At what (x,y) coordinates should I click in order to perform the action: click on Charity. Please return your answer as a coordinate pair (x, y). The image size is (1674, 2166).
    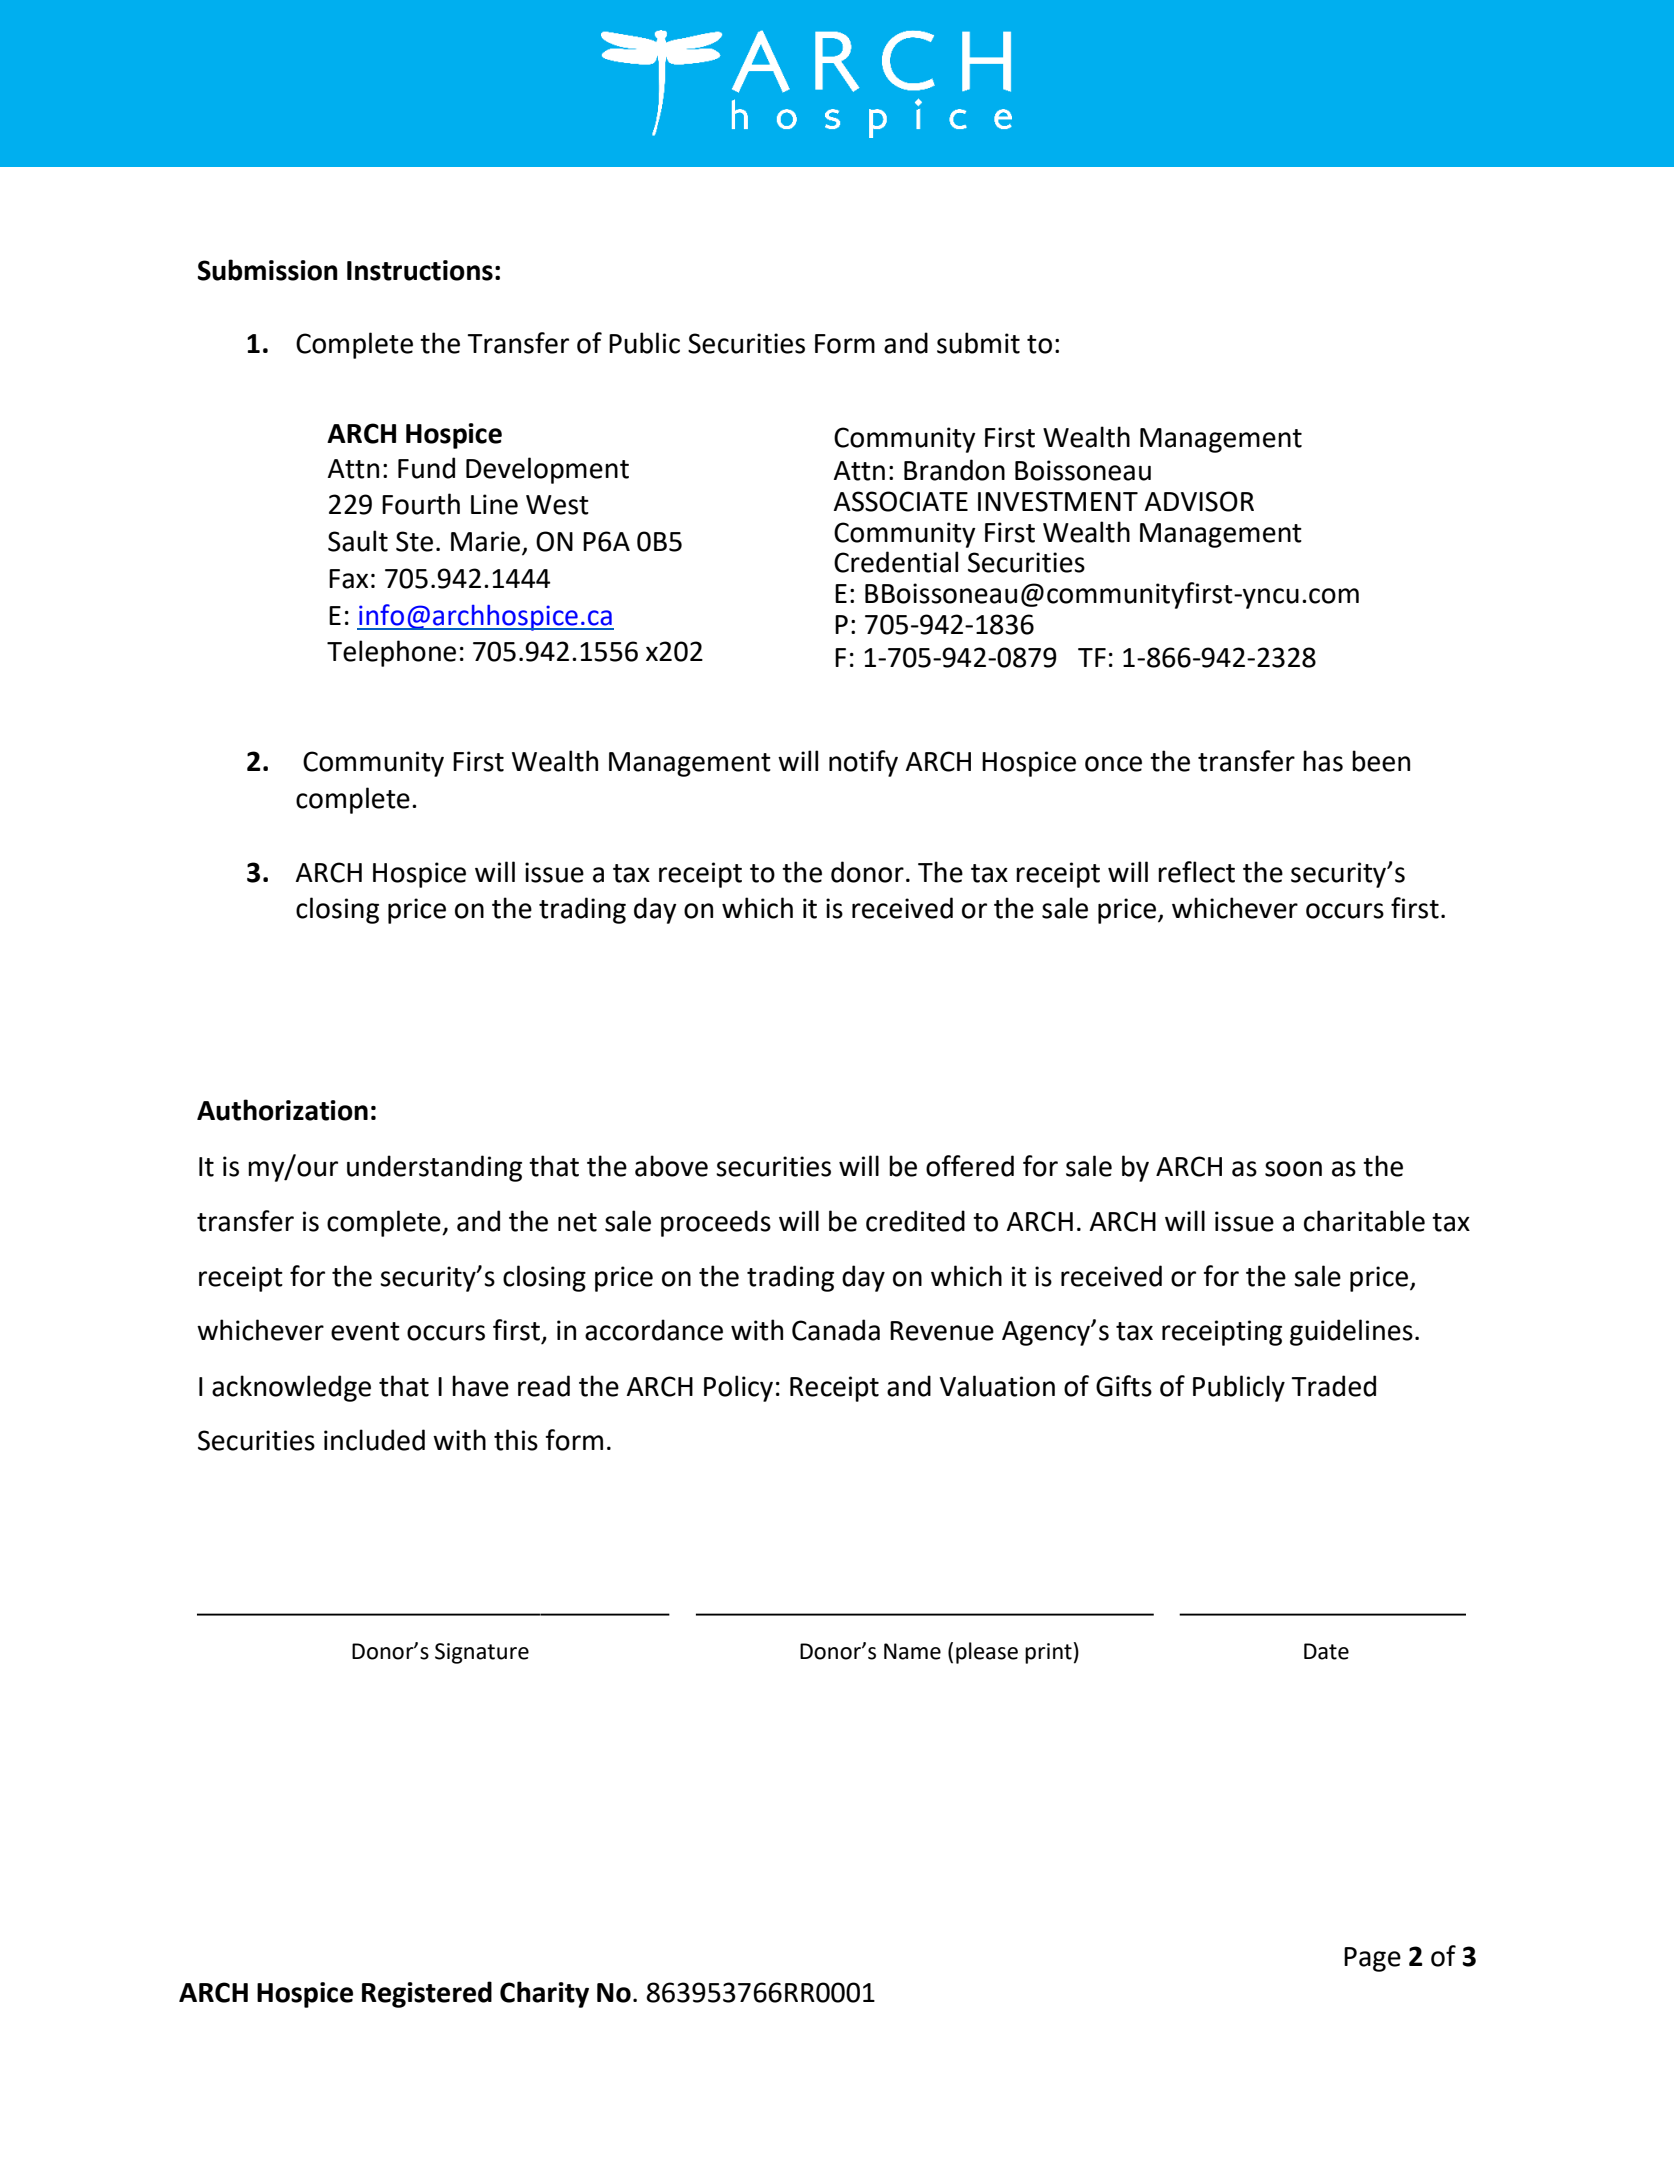
    Looking at the image, I should click on (544, 1994).
